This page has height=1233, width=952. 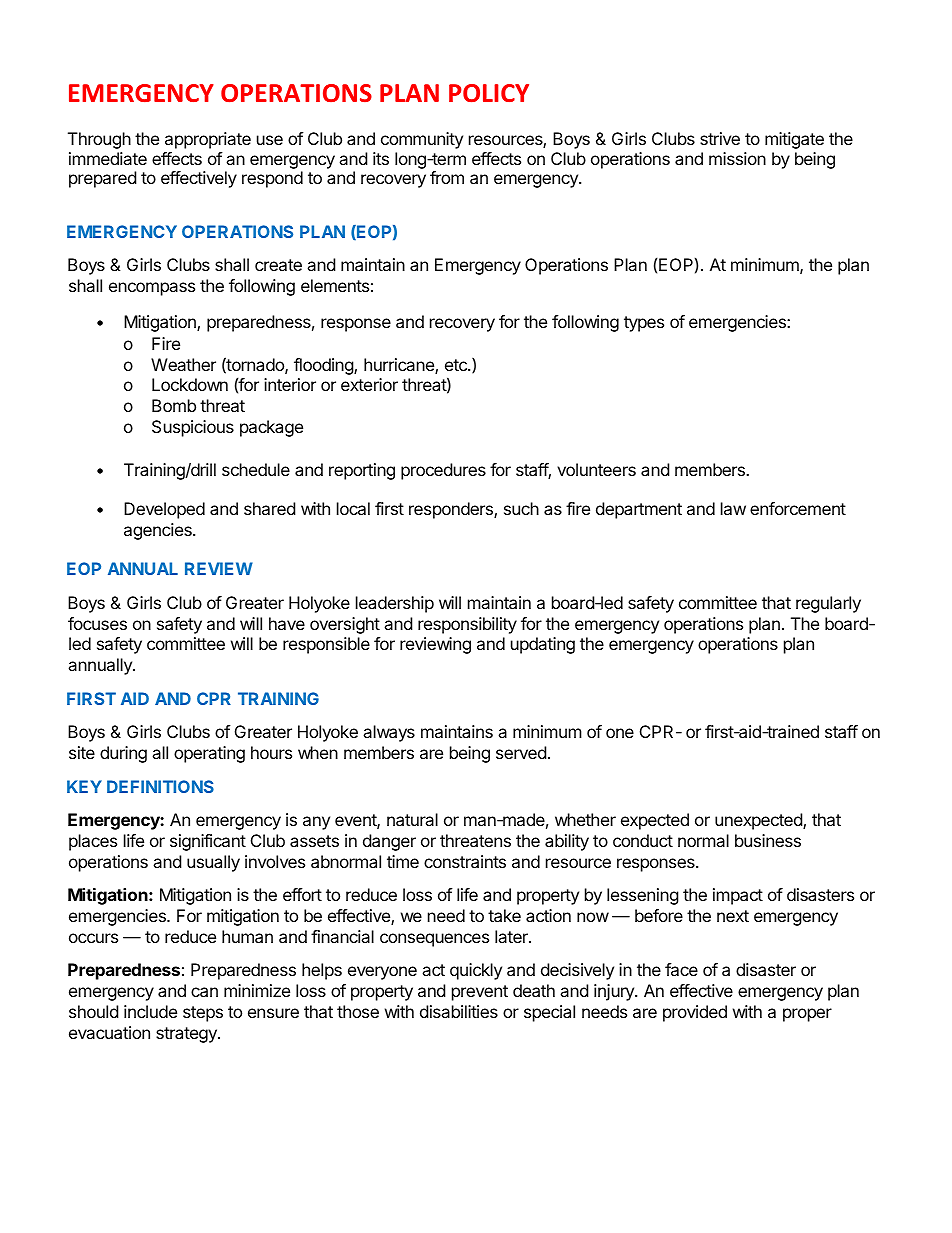 I want to click on DEFINITIONS, so click(x=160, y=786).
